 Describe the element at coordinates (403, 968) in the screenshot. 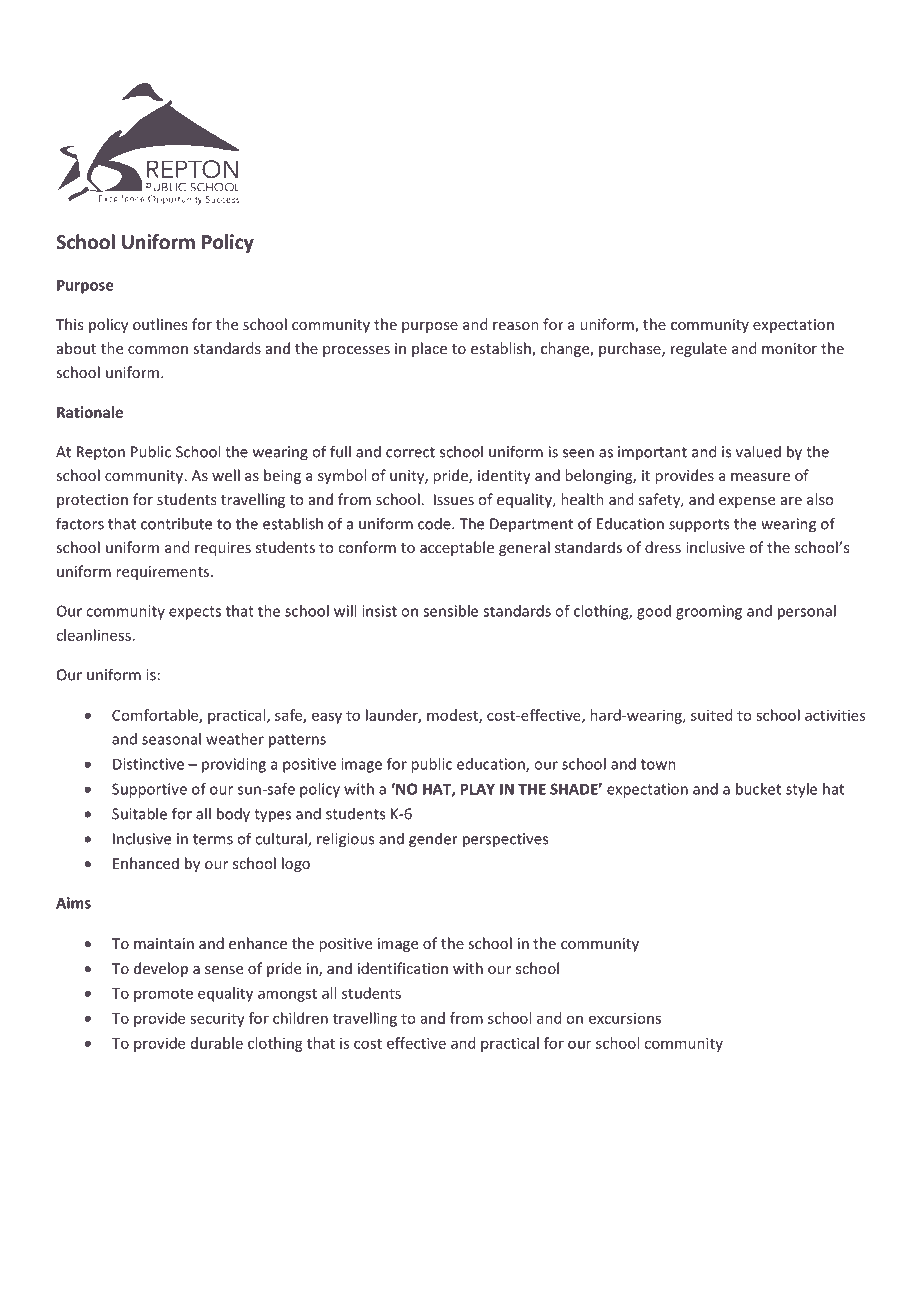

I see `identification` at that location.
